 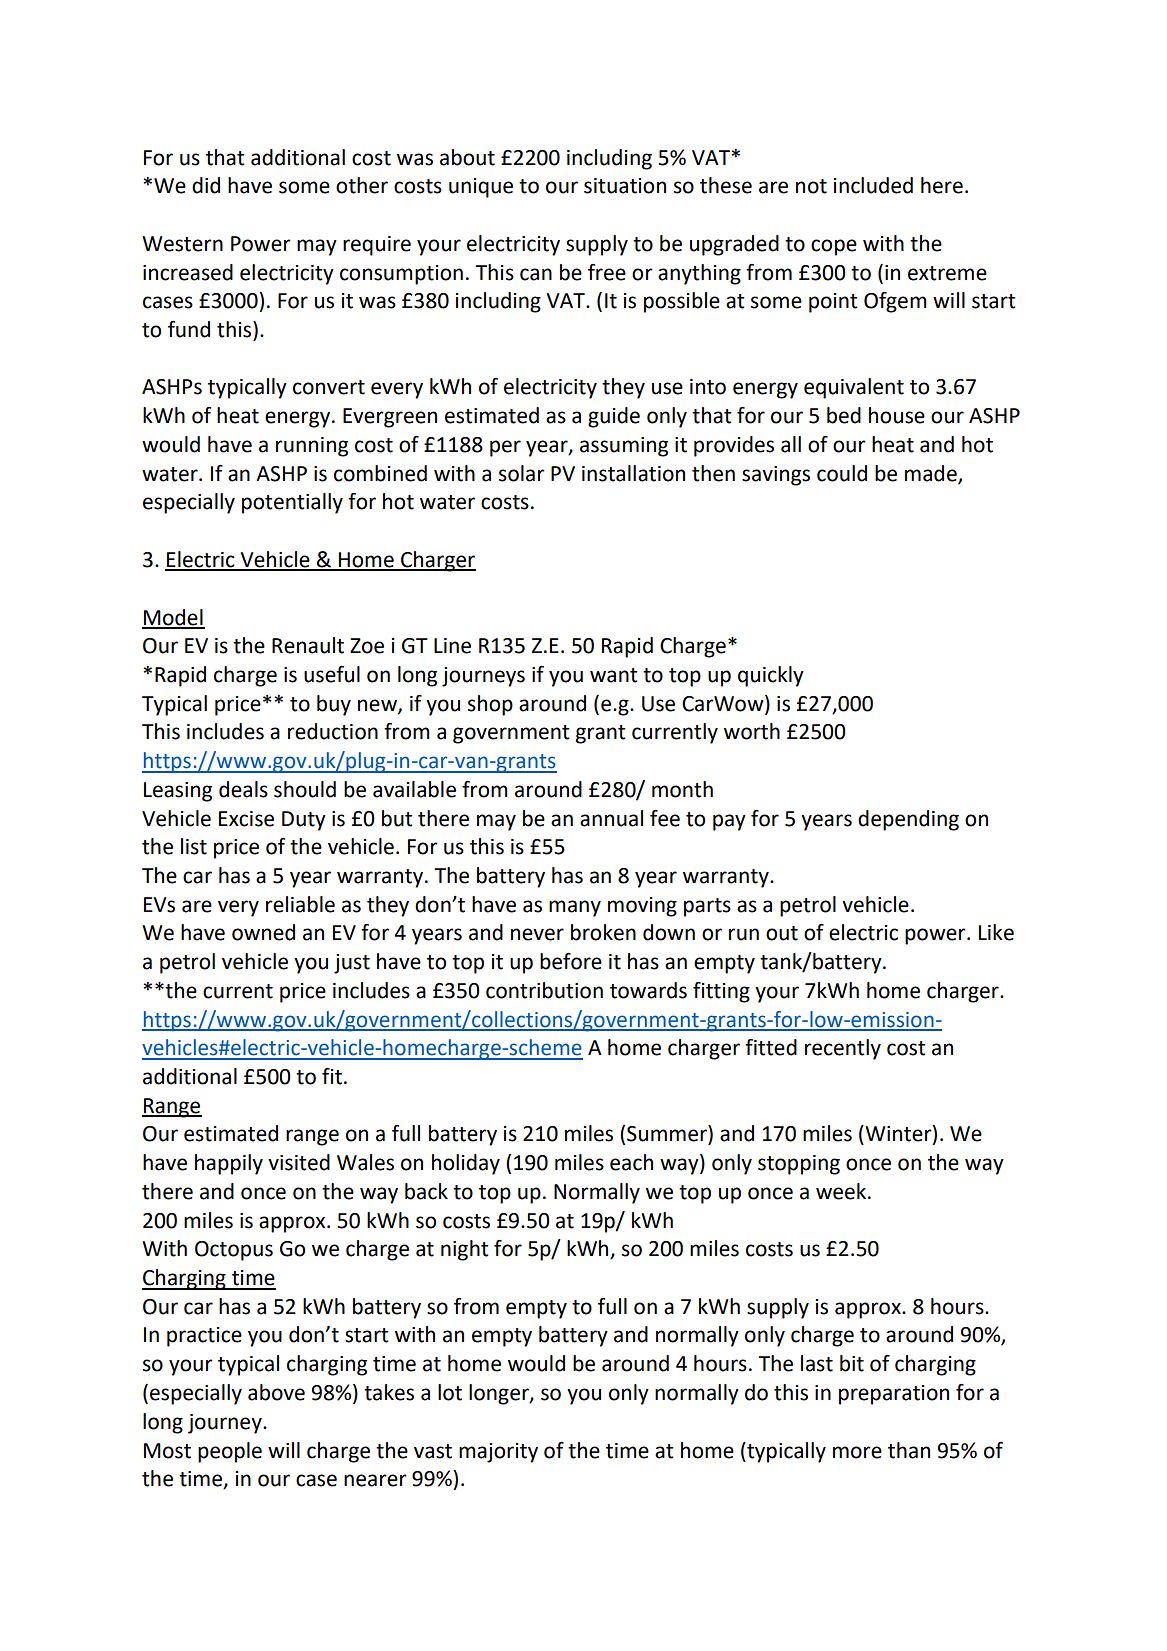 What do you see at coordinates (873, 185) in the image?
I see `included` at bounding box center [873, 185].
